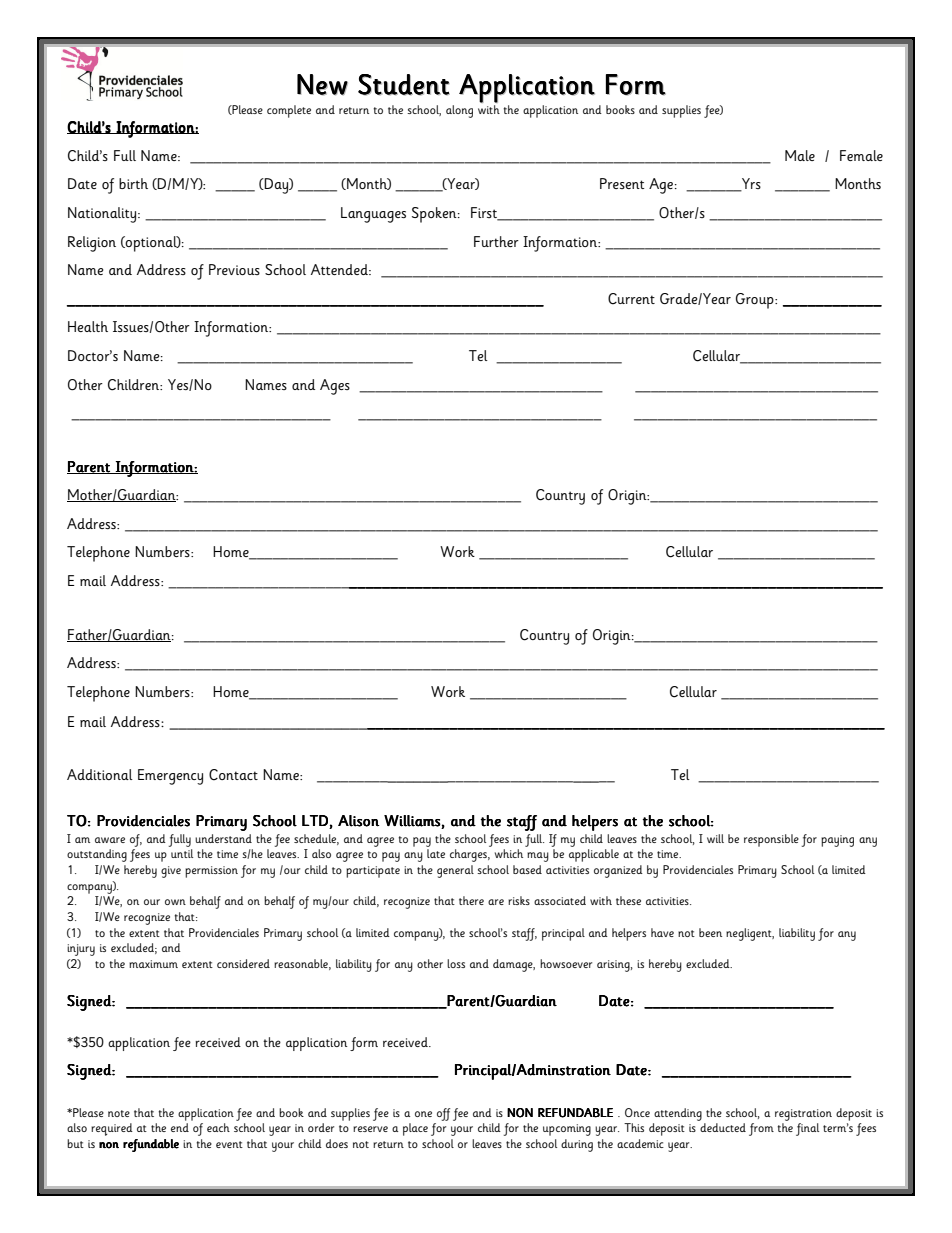 The height and width of the screenshot is (1233, 952). What do you see at coordinates (119, 1113) in the screenshot?
I see `note` at bounding box center [119, 1113].
